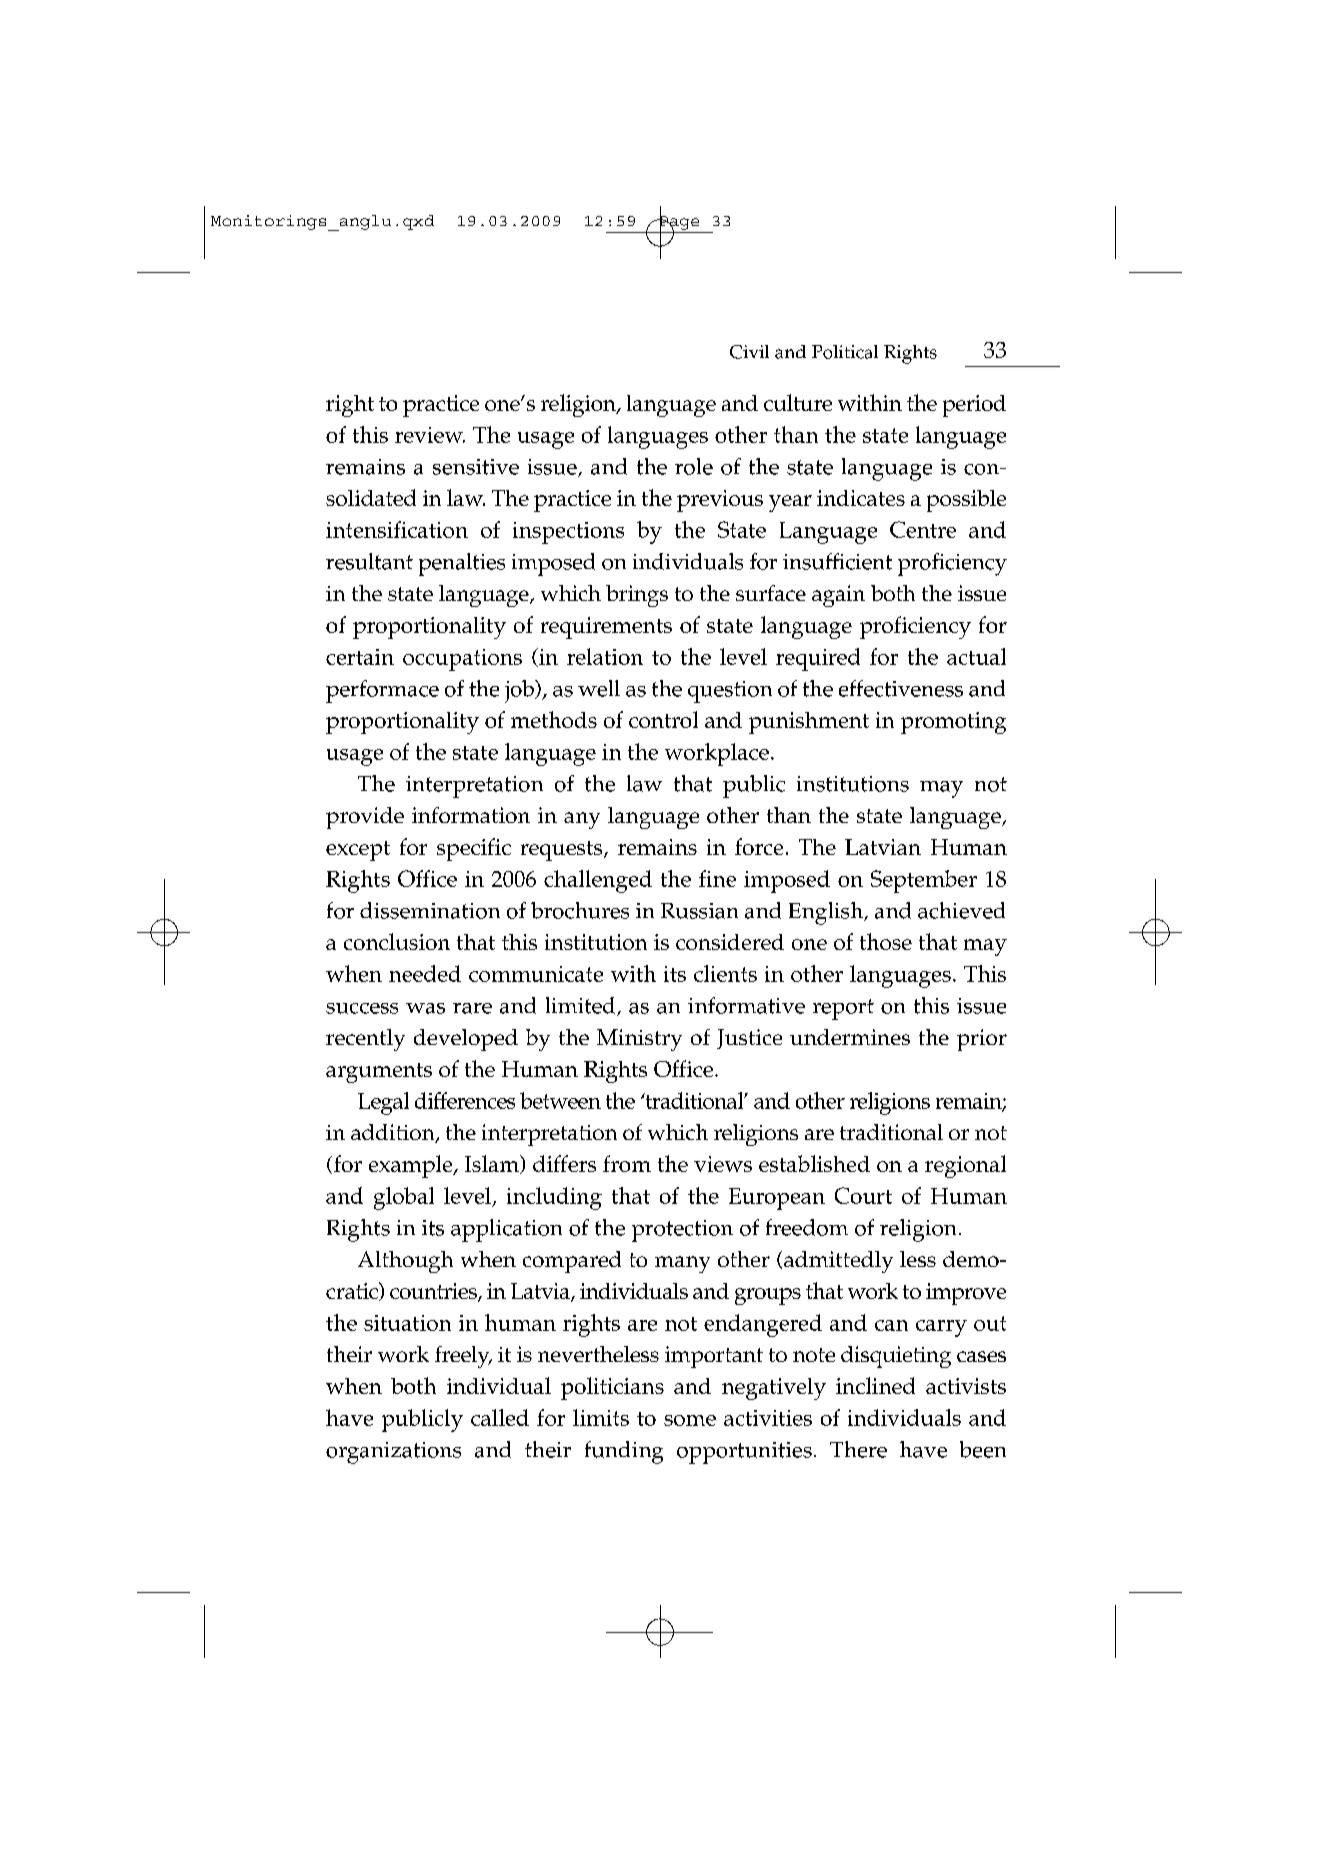 This screenshot has height=1865, width=1320. I want to click on differences, so click(465, 1100).
